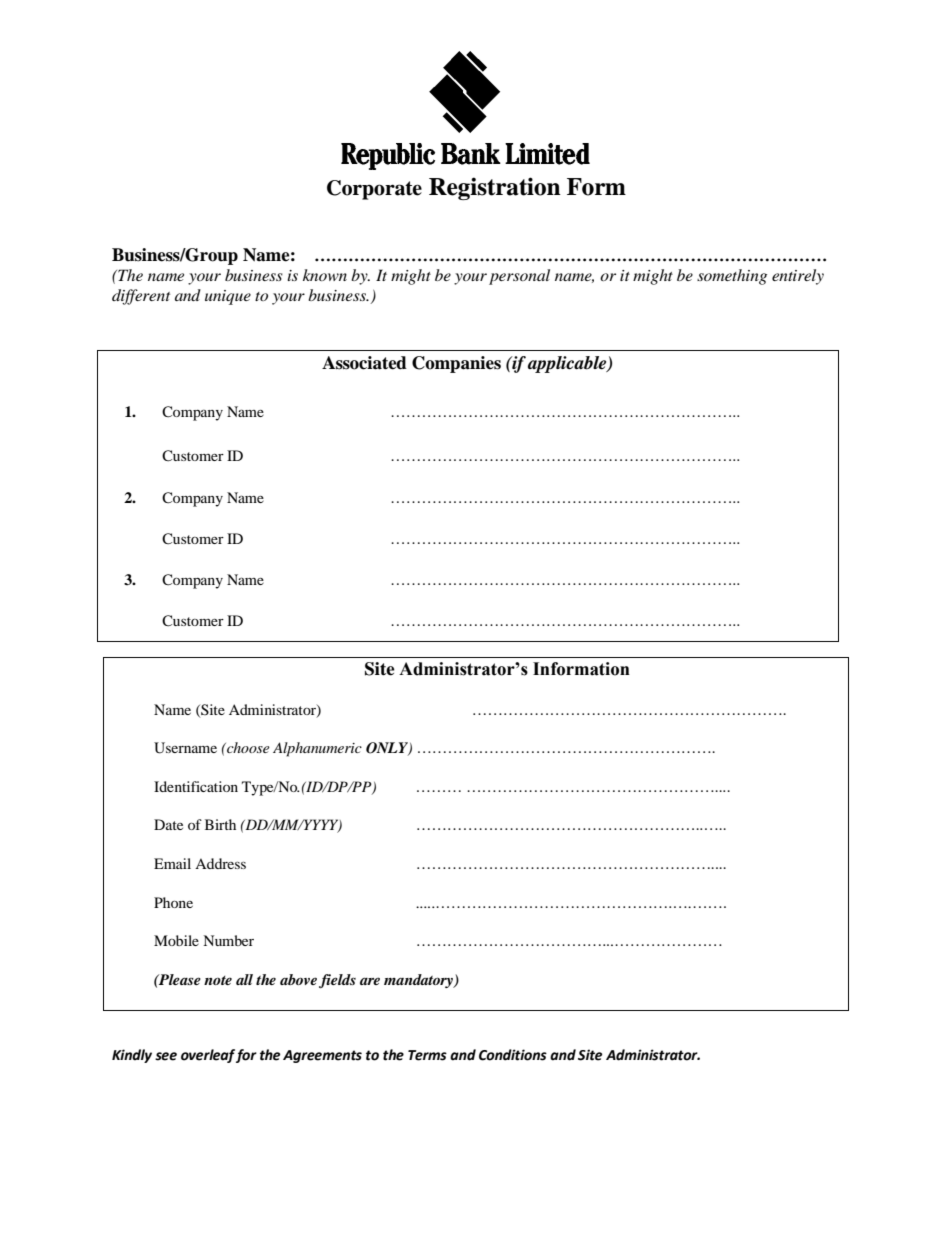 This page has width=952, height=1233. I want to click on something, so click(732, 277).
